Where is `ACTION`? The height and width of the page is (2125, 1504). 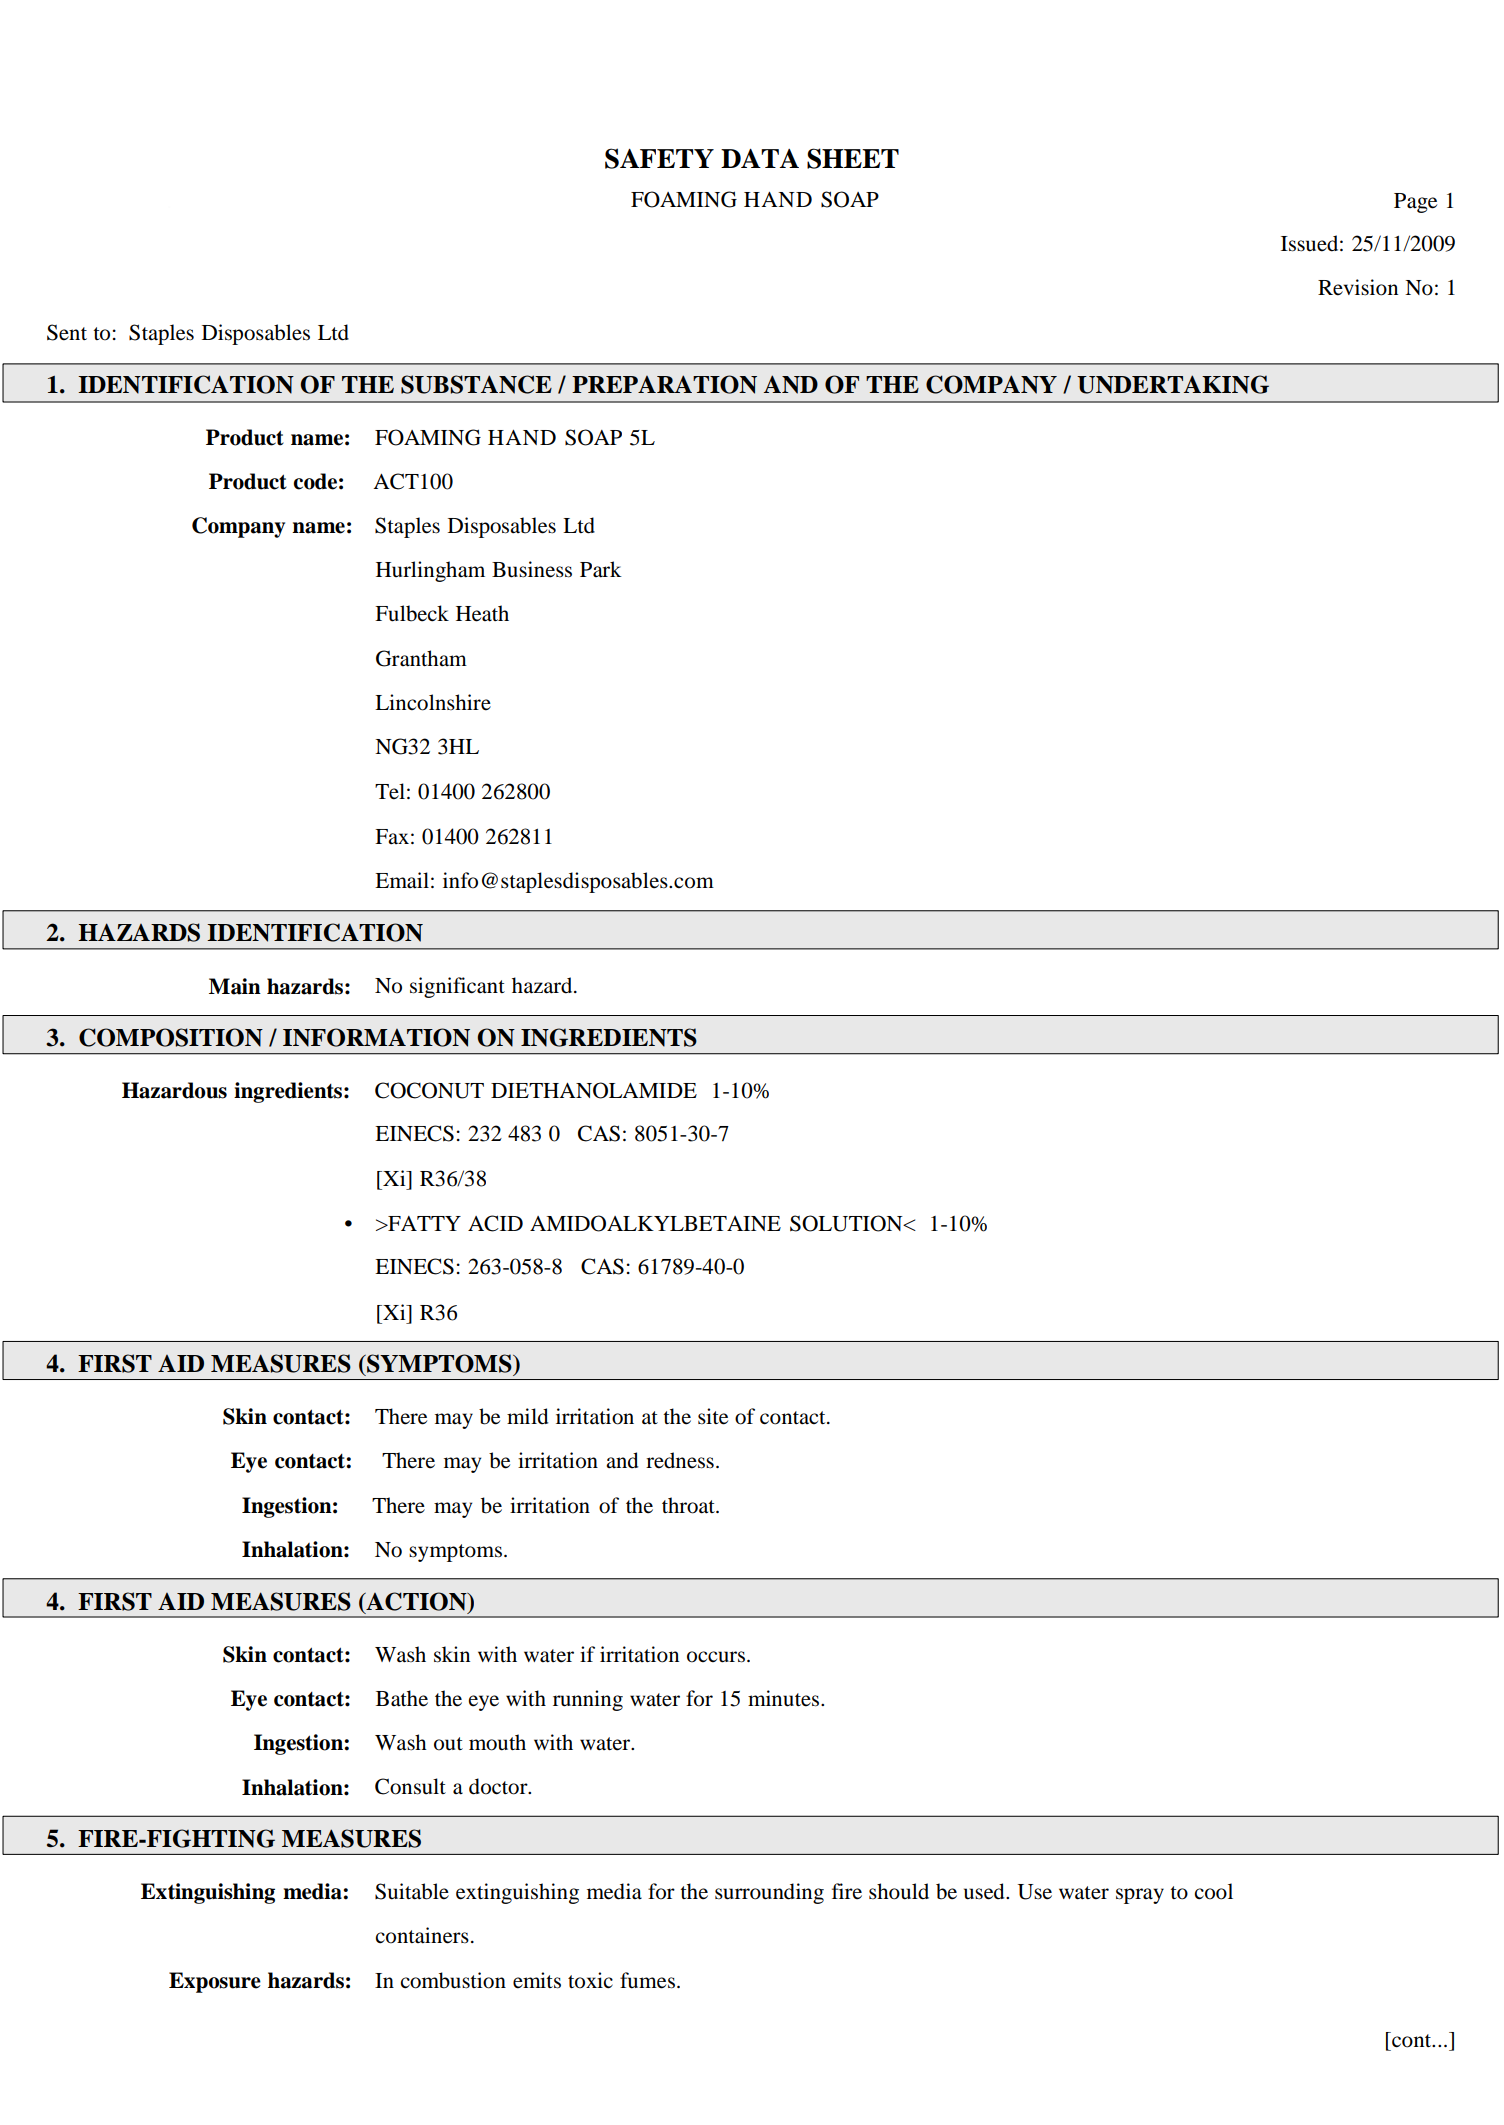
ACTION is located at coordinates (416, 1602).
